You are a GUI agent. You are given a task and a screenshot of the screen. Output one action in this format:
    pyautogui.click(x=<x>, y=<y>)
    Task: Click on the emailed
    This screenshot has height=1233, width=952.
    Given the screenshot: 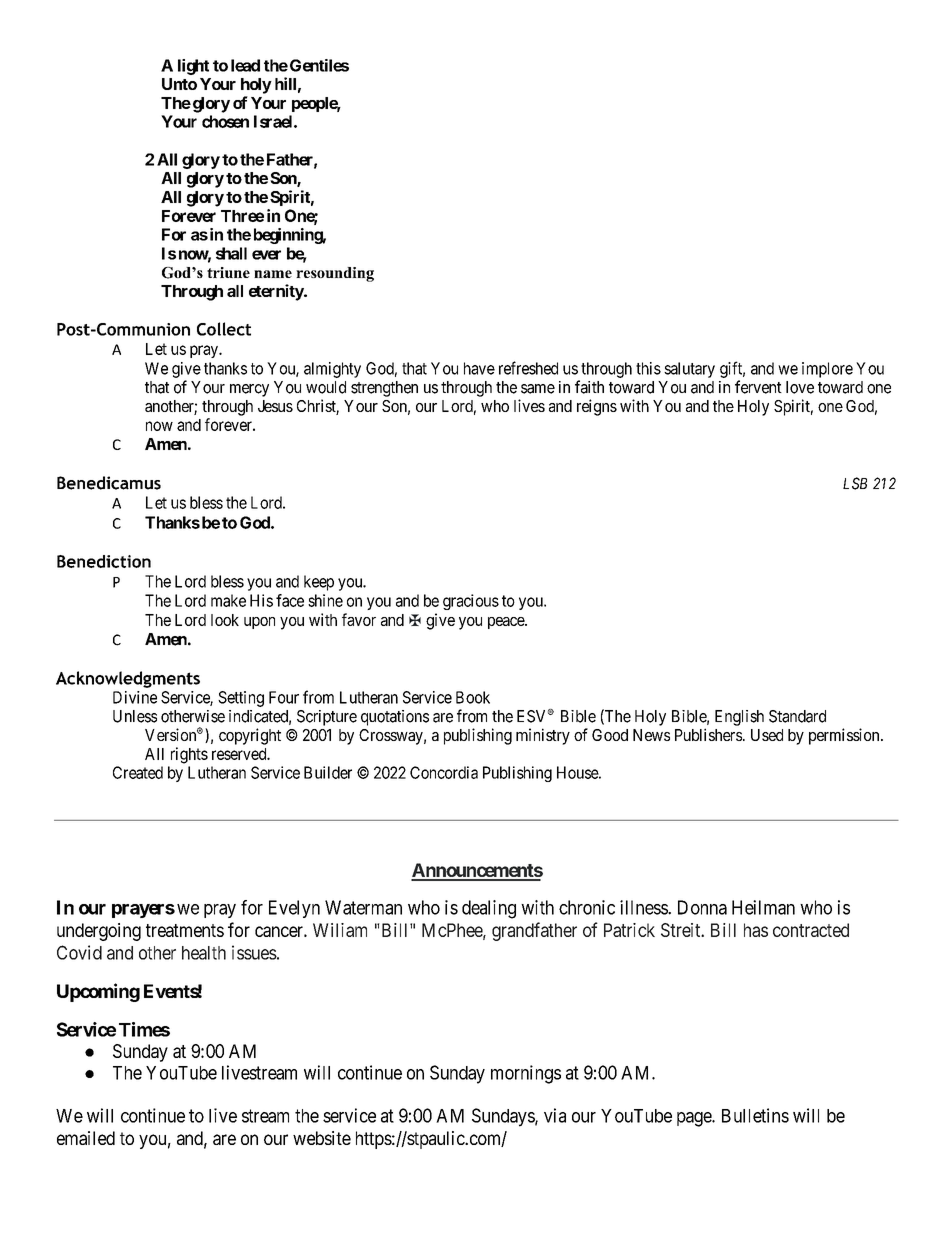 What is the action you would take?
    pyautogui.click(x=86, y=1138)
